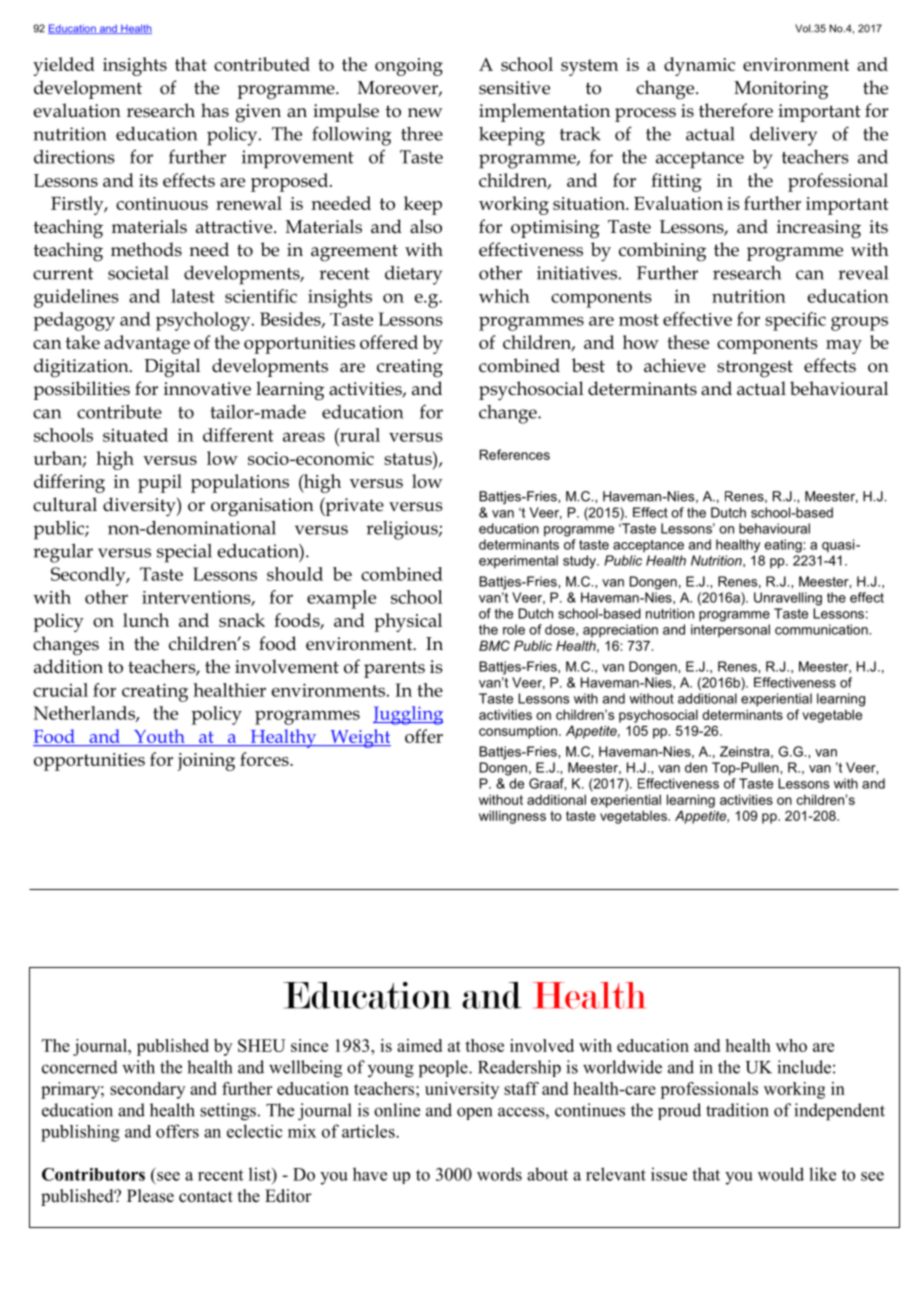  I want to click on sensitive, so click(514, 88).
